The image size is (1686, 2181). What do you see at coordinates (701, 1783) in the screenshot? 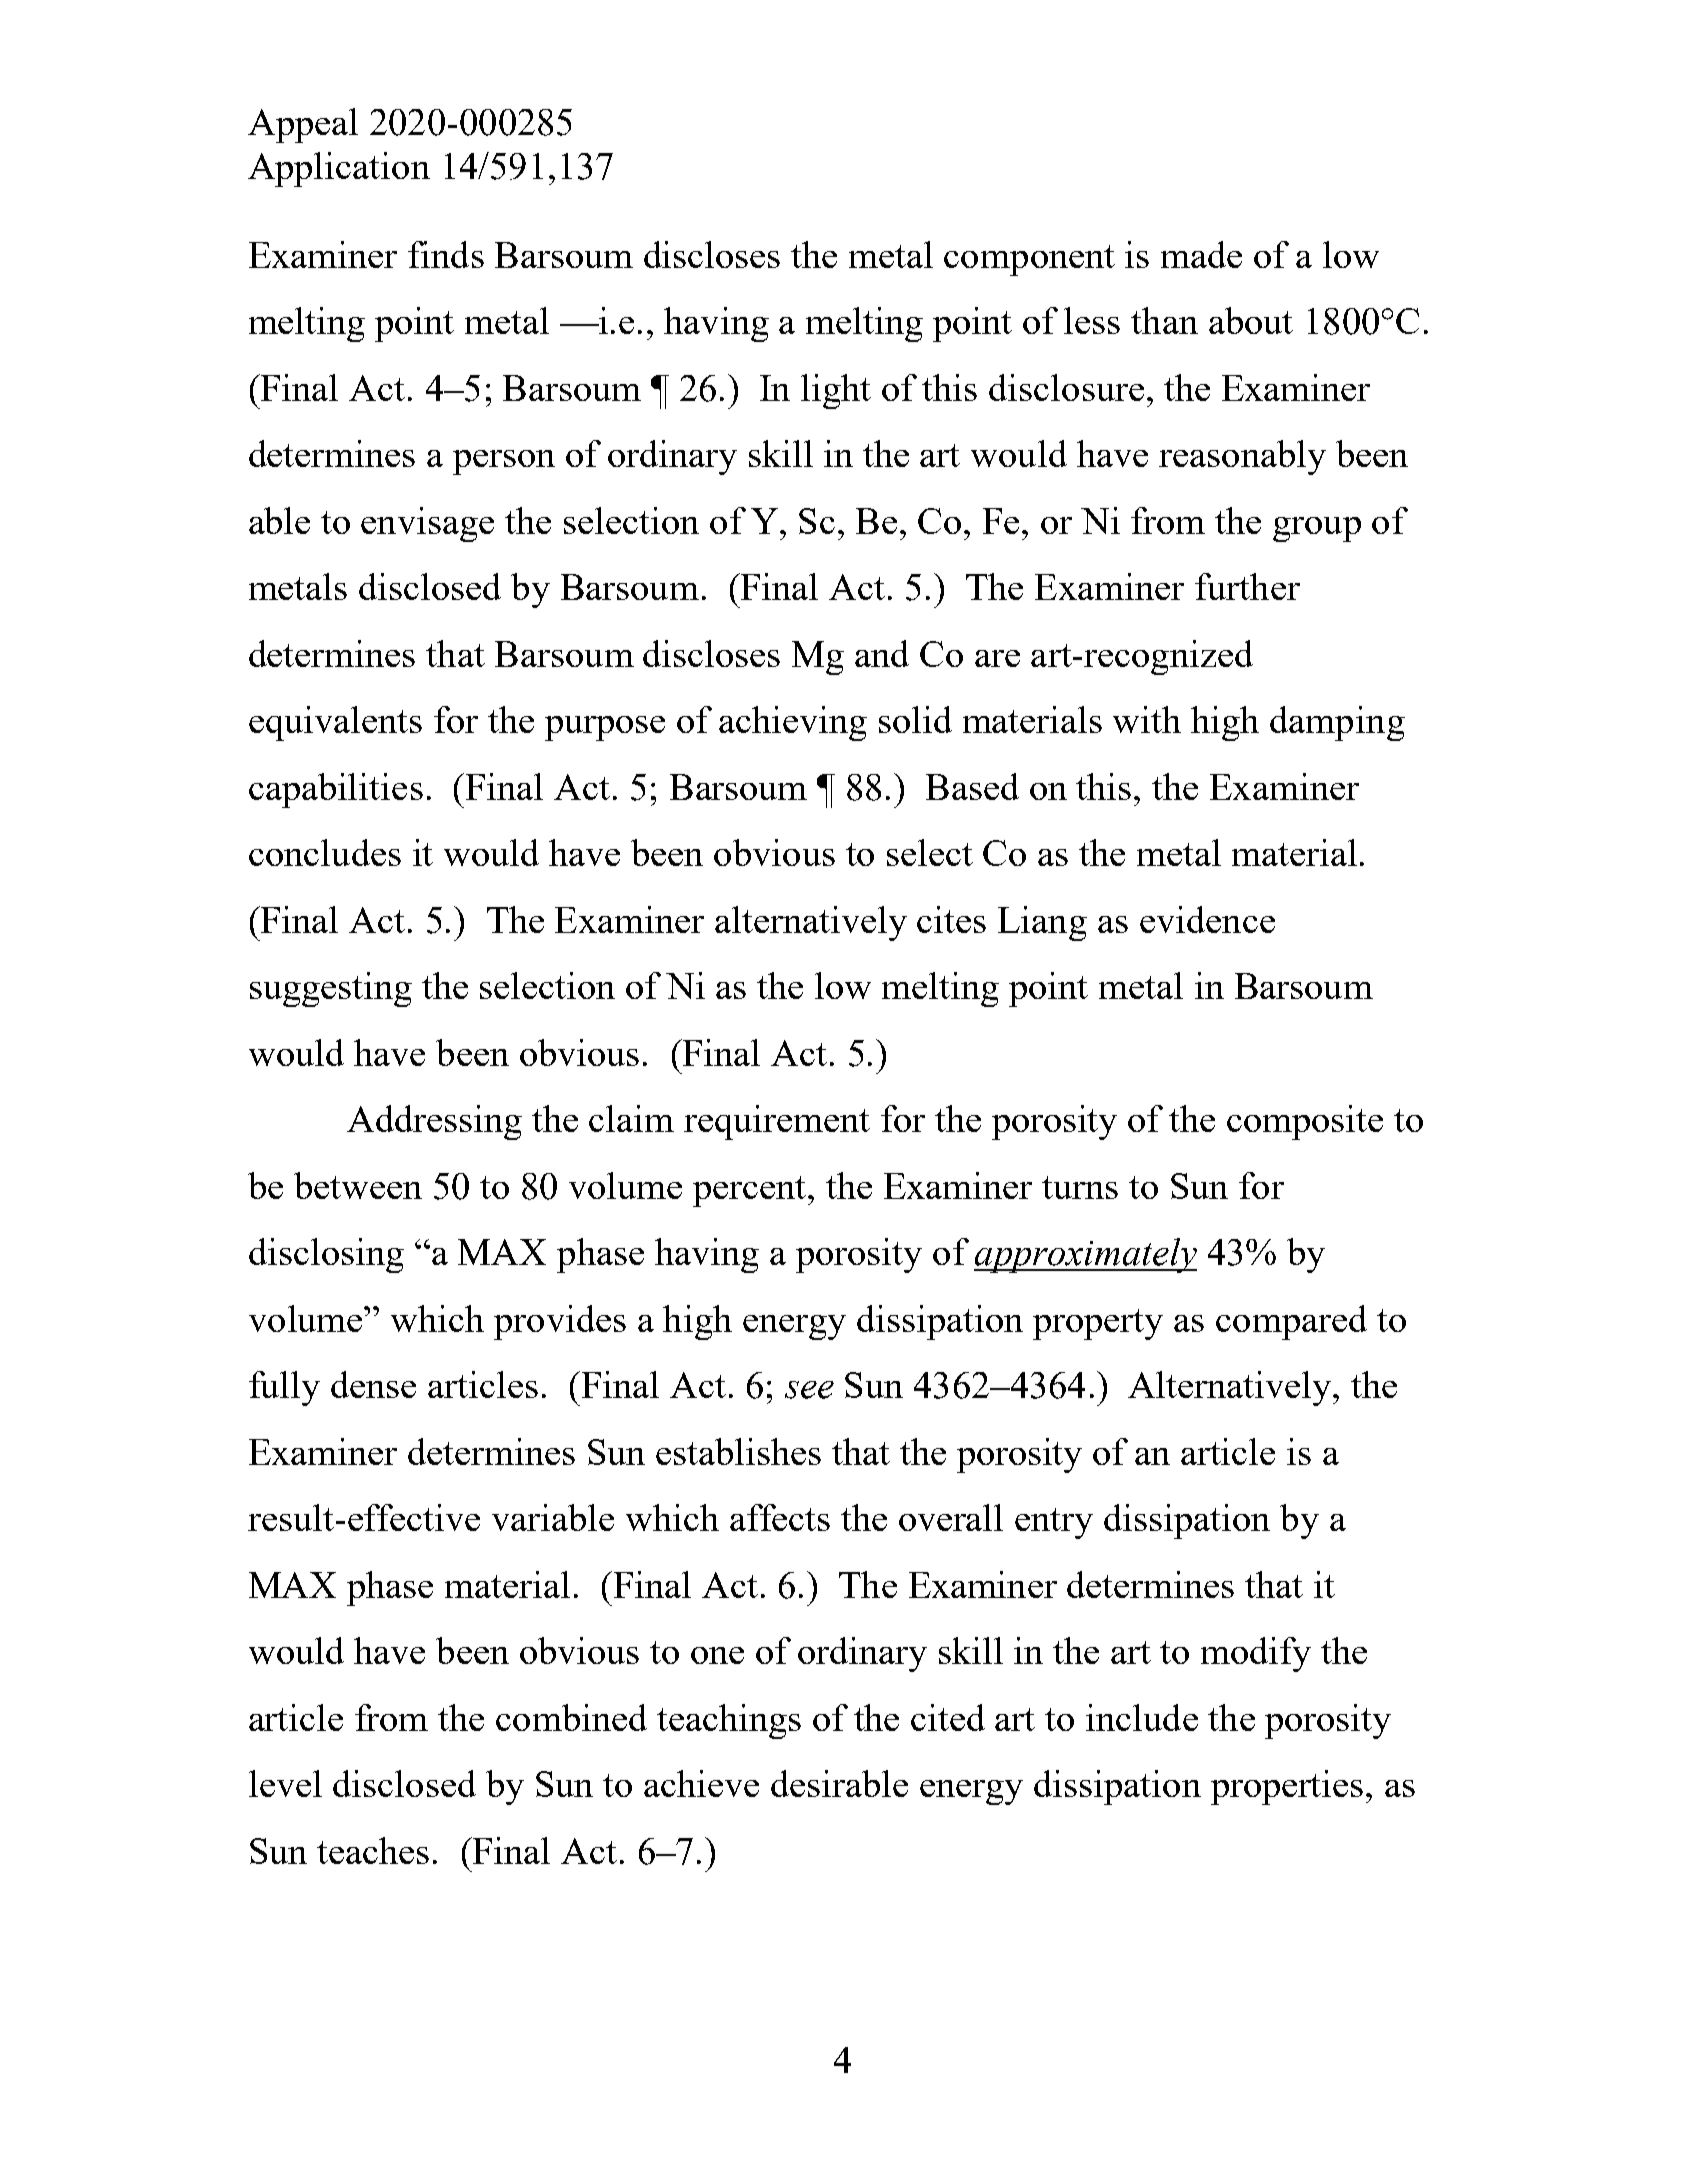
I see `achieve` at bounding box center [701, 1783].
